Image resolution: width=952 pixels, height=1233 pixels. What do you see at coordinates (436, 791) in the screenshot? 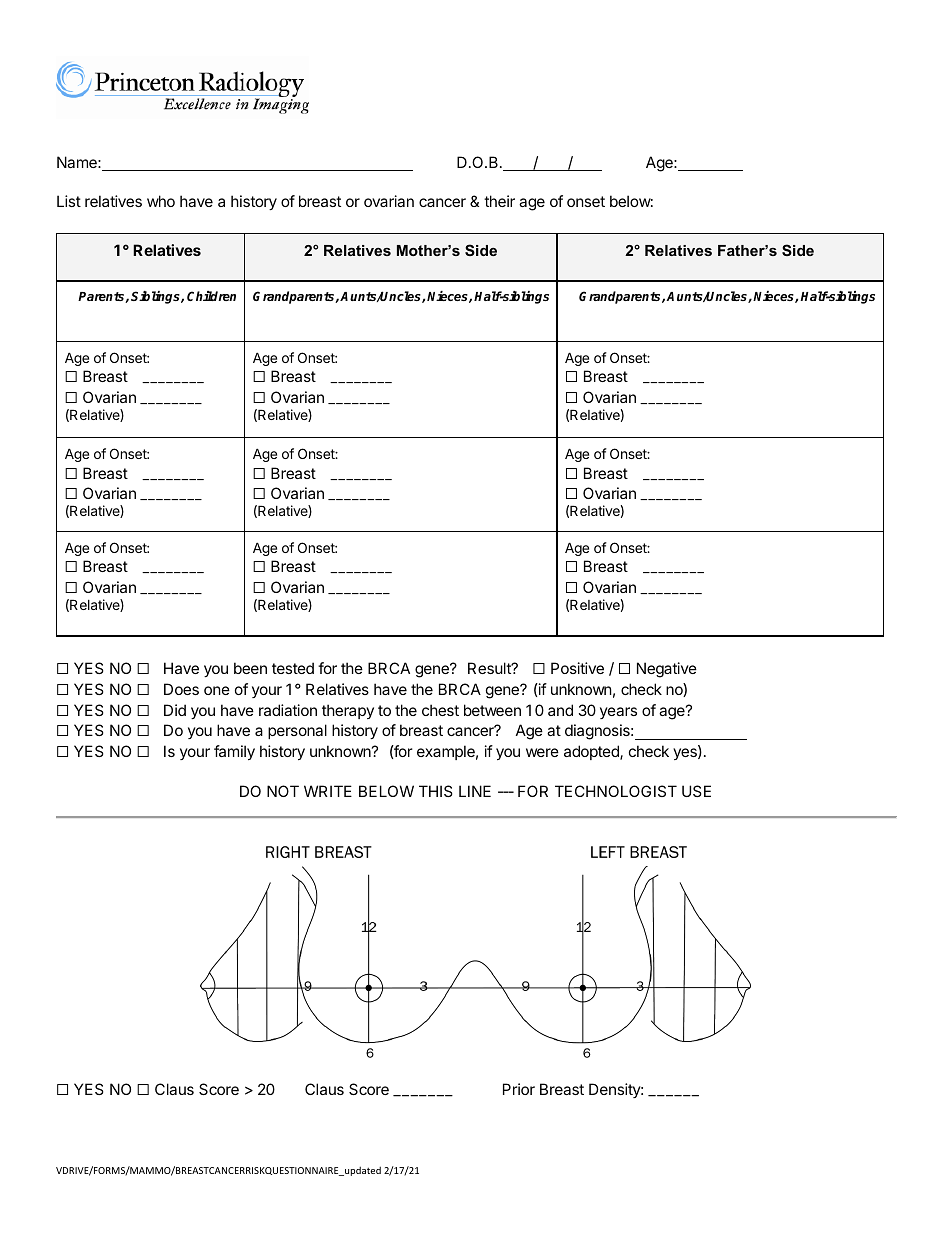
I see `THIS` at bounding box center [436, 791].
